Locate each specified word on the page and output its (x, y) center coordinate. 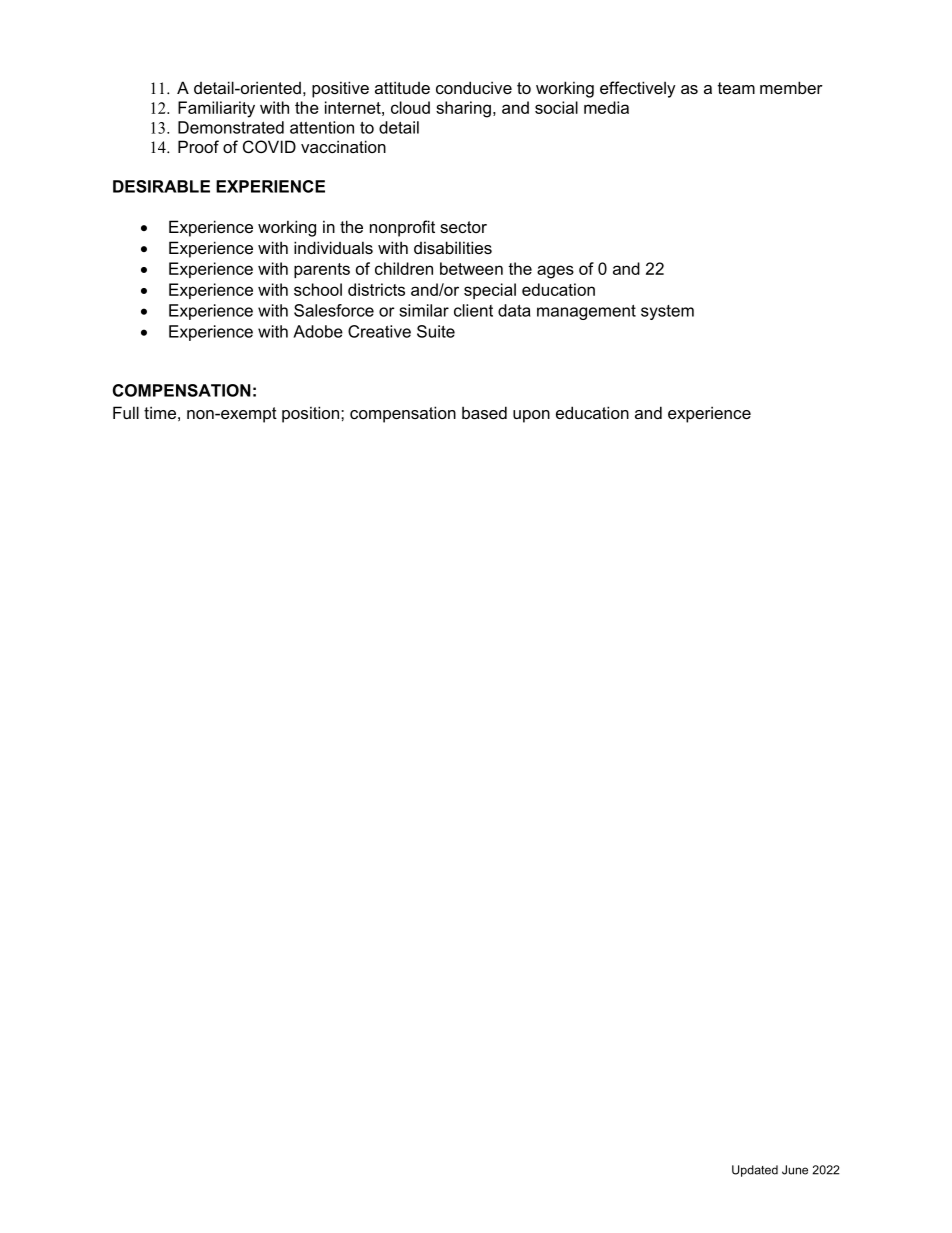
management (586, 312)
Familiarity (216, 109)
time (160, 412)
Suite (436, 331)
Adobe (318, 331)
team (736, 88)
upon (531, 416)
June (795, 1170)
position (312, 414)
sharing (463, 109)
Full (126, 412)
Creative (379, 331)
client (473, 310)
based (484, 412)
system (667, 312)
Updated (755, 1171)
